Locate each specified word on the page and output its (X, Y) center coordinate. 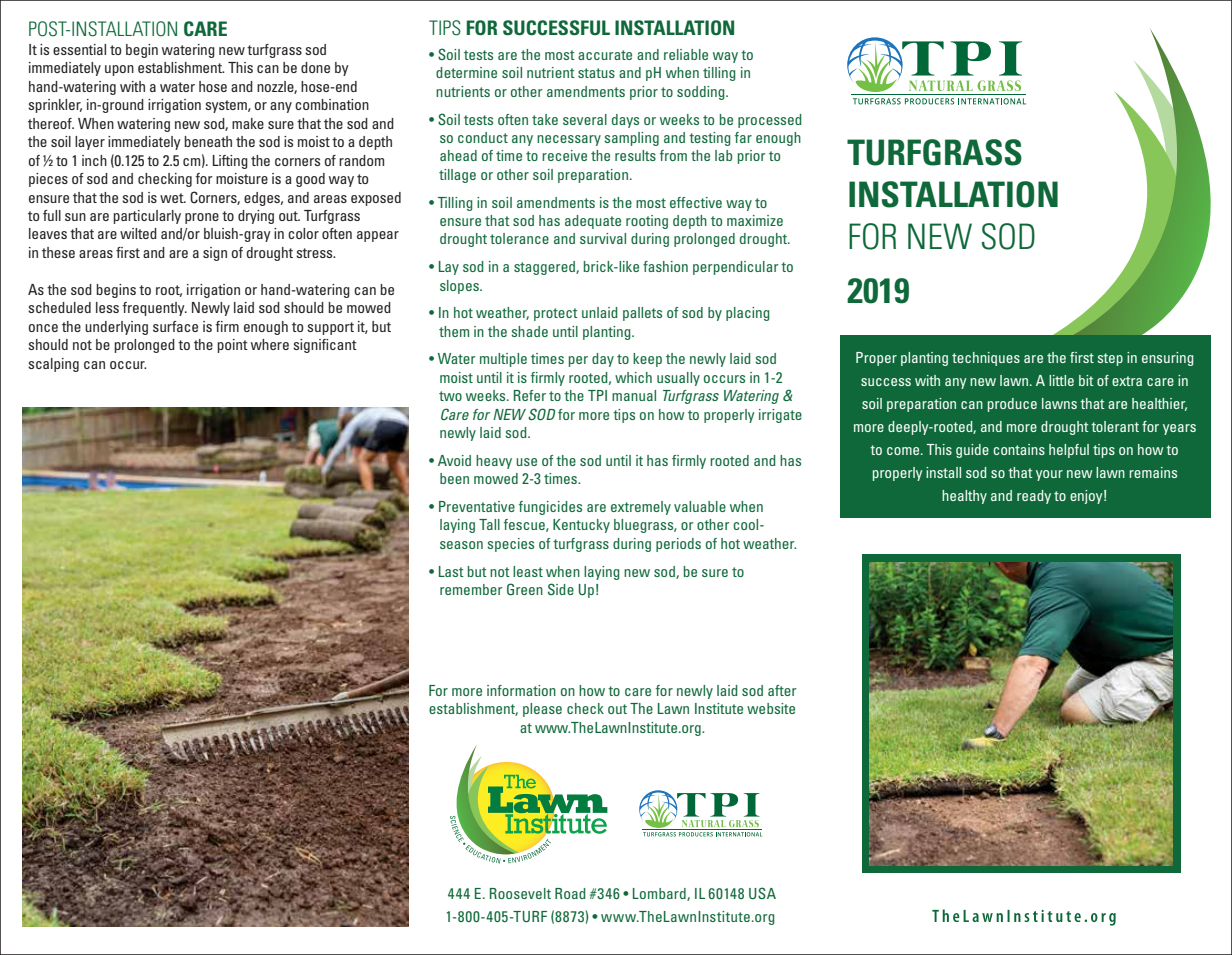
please (542, 710)
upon (119, 70)
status (596, 73)
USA (762, 893)
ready (1034, 497)
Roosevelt (520, 893)
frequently (154, 309)
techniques (986, 359)
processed (769, 121)
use (526, 462)
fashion (665, 266)
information (521, 690)
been (454, 478)
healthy (964, 497)
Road (570, 893)
